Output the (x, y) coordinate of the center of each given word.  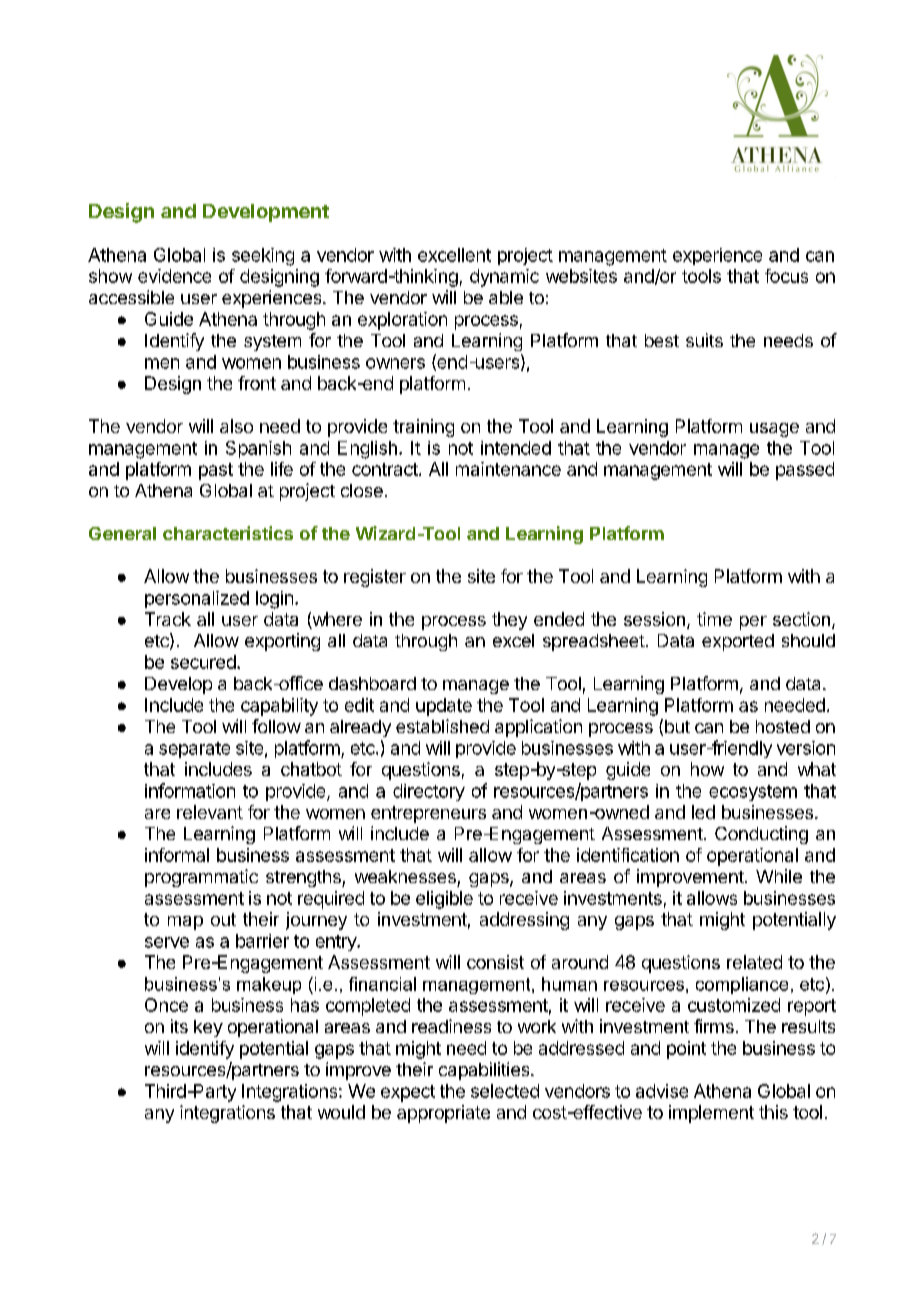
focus (786, 276)
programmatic (201, 878)
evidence (174, 276)
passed (805, 471)
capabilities (485, 1071)
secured (203, 662)
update (444, 707)
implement (711, 1114)
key (208, 1028)
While (779, 876)
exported (738, 642)
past (216, 471)
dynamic (504, 278)
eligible (444, 900)
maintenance (508, 469)
